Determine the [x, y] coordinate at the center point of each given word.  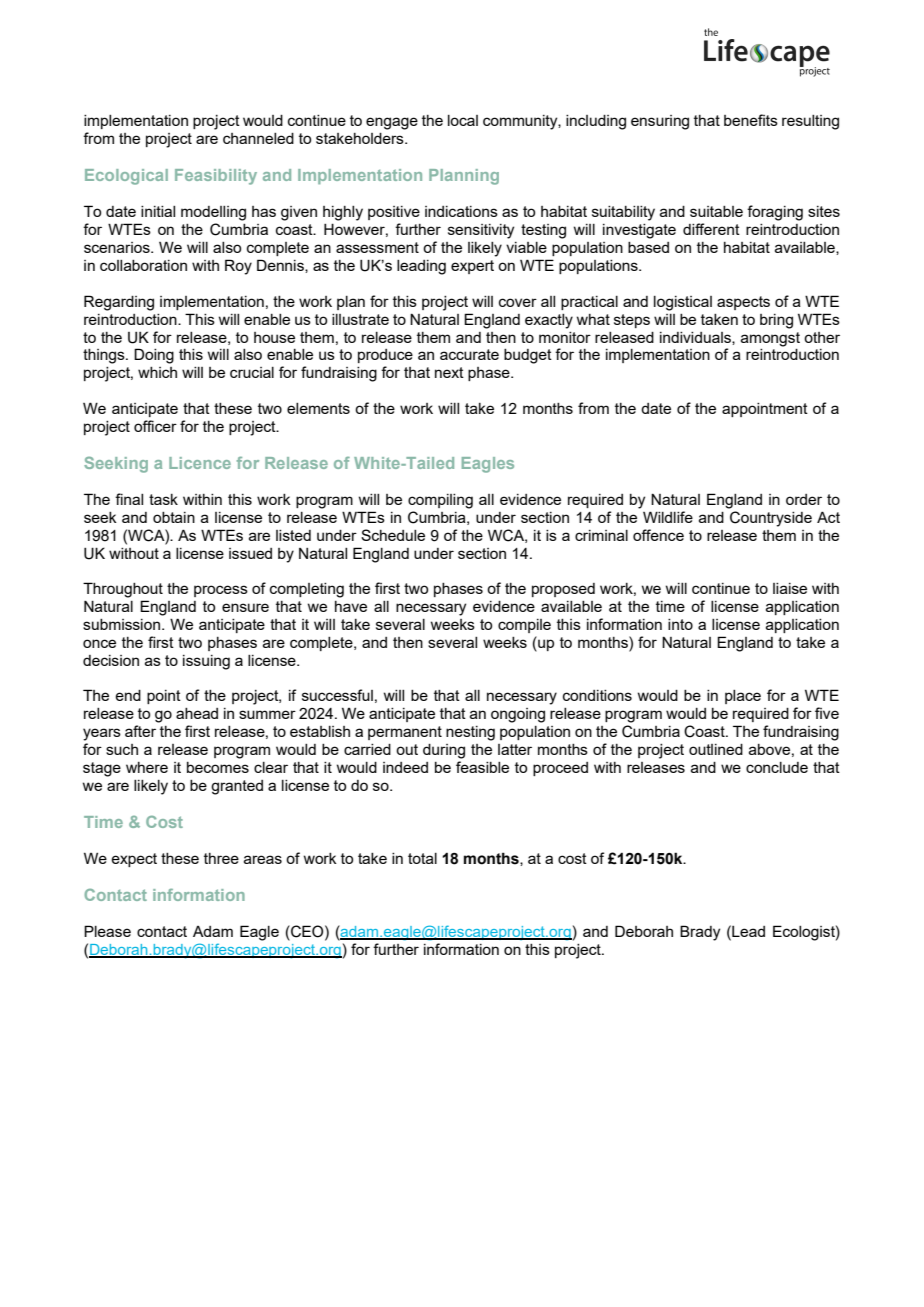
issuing [206, 662]
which [157, 372]
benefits [751, 120]
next [449, 372]
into [680, 624]
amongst [770, 339]
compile [524, 626]
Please [107, 931]
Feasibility [216, 177]
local [463, 120]
